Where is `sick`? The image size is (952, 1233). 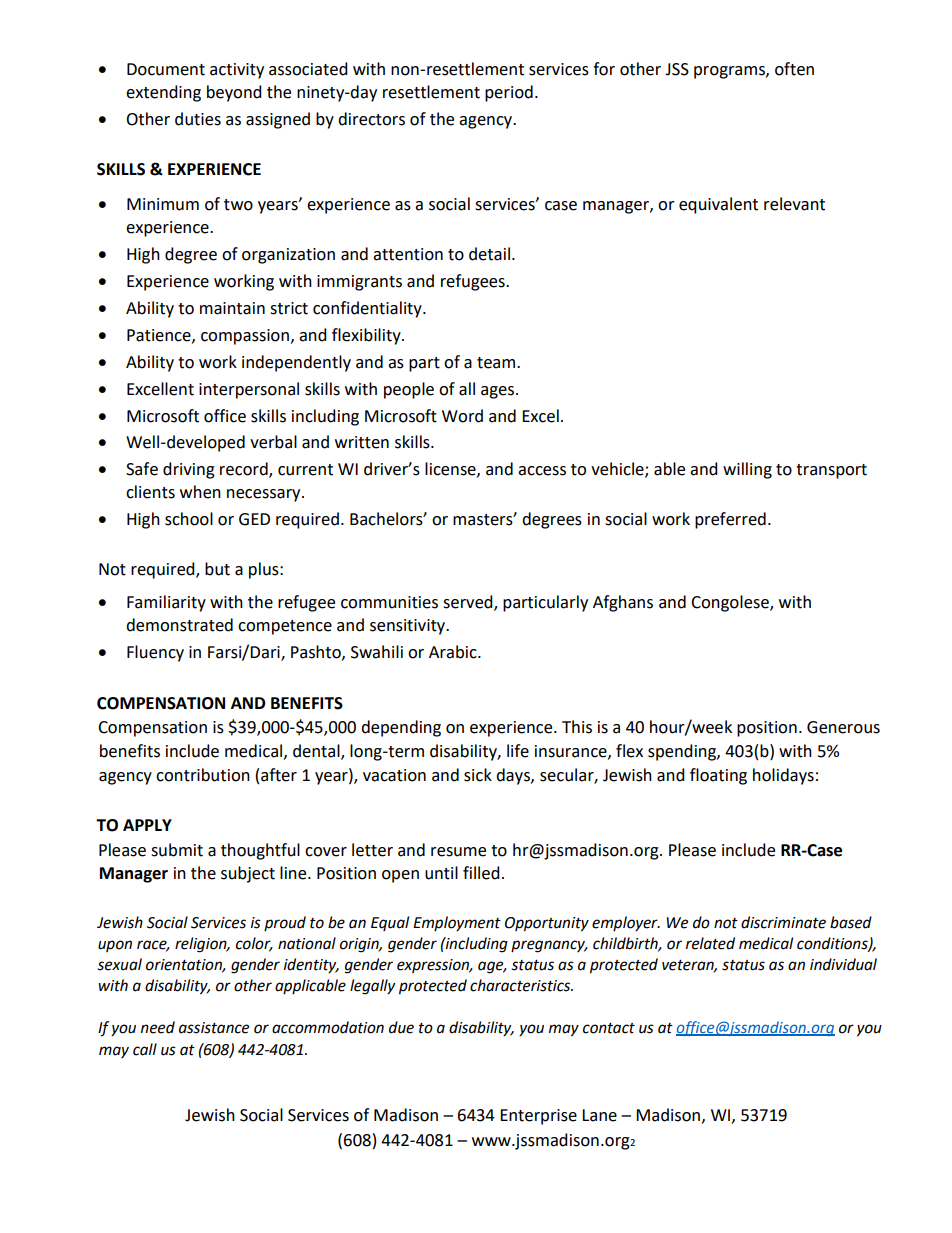
sick is located at coordinates (478, 775).
